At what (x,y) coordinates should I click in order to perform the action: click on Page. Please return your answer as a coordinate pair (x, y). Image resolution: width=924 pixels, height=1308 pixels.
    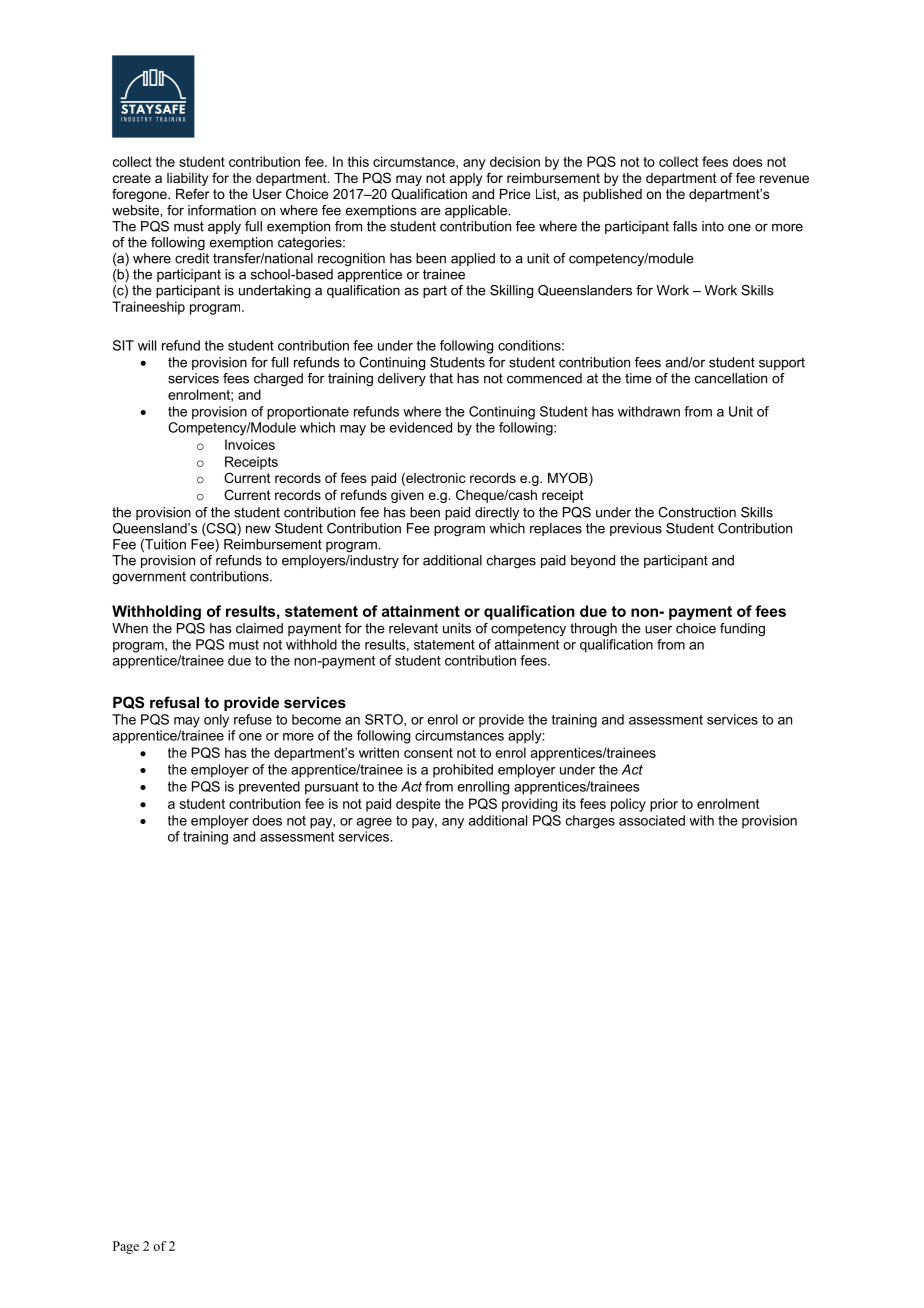
    Looking at the image, I should click on (126, 1247).
